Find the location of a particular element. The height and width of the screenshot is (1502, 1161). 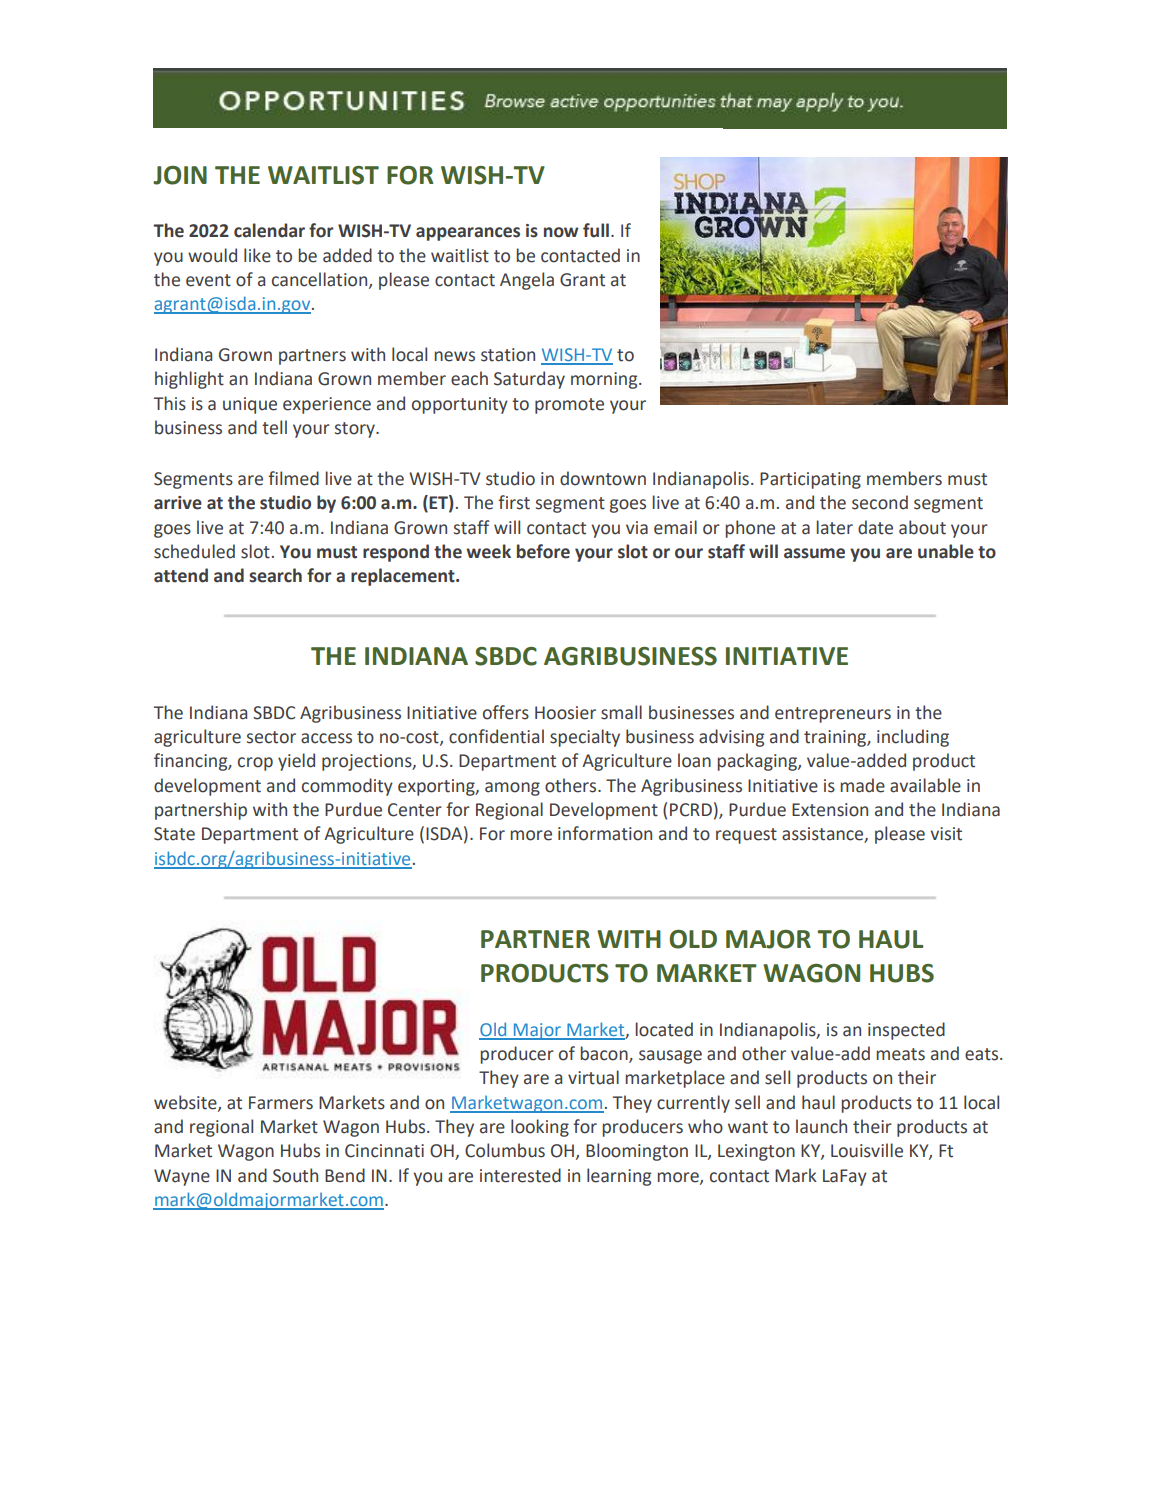

State is located at coordinates (174, 834).
